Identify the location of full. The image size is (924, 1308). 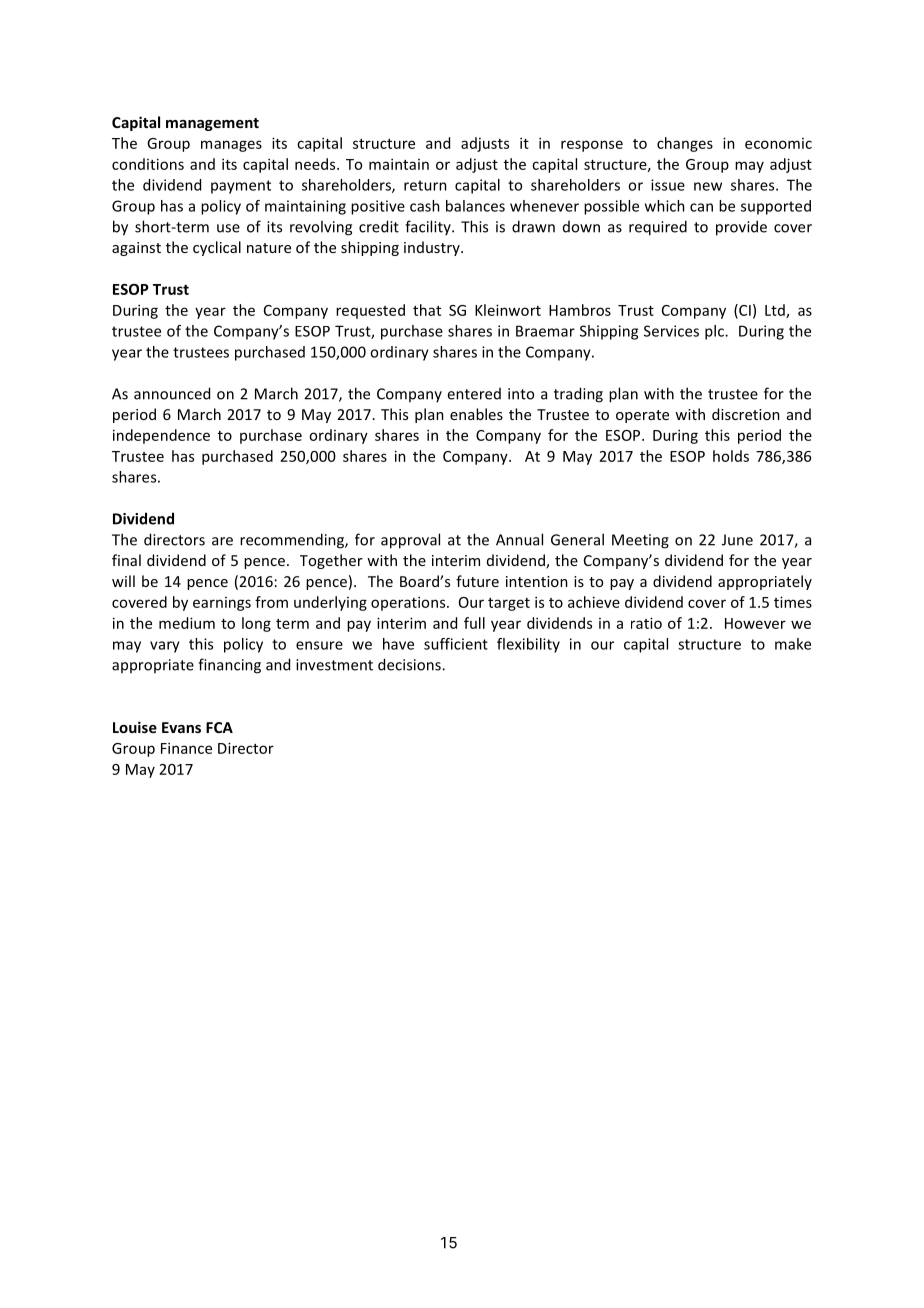
(474, 623).
